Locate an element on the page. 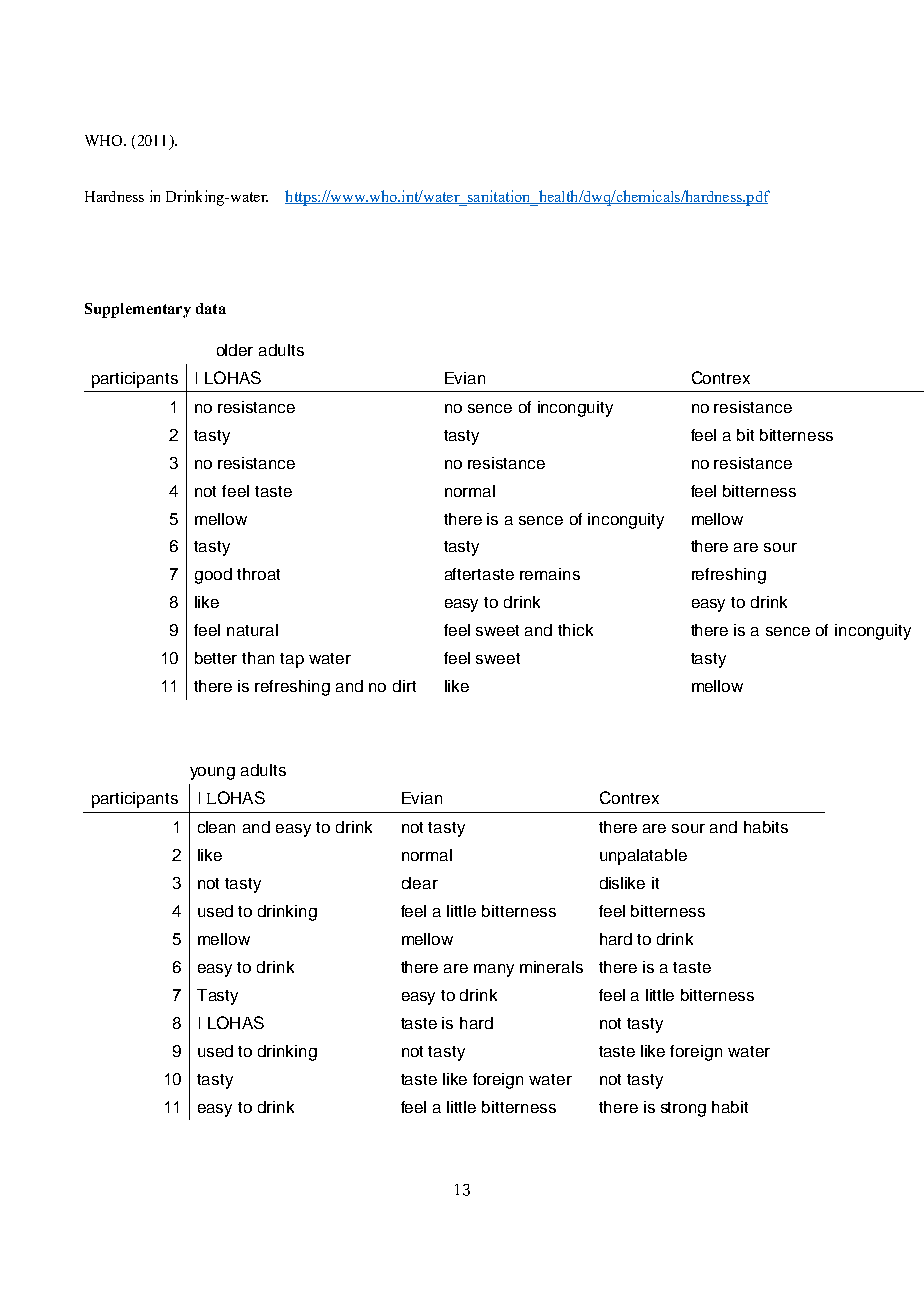 The height and width of the image is (1308, 924). minerals is located at coordinates (551, 967).
